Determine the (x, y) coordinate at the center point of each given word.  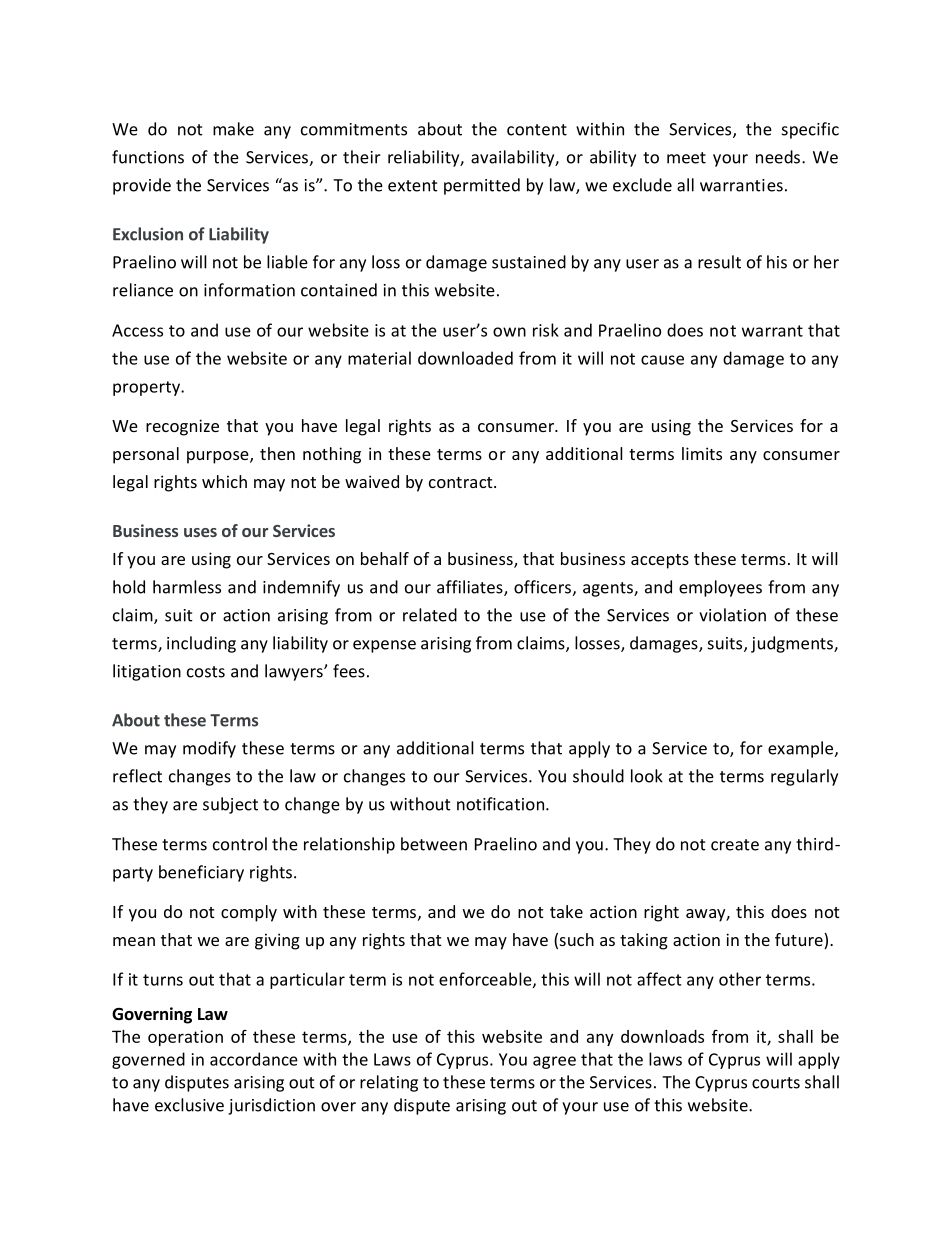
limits (702, 453)
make (233, 129)
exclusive (189, 1105)
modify (209, 749)
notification (500, 804)
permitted (482, 186)
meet (686, 158)
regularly (804, 777)
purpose (219, 457)
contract (462, 482)
